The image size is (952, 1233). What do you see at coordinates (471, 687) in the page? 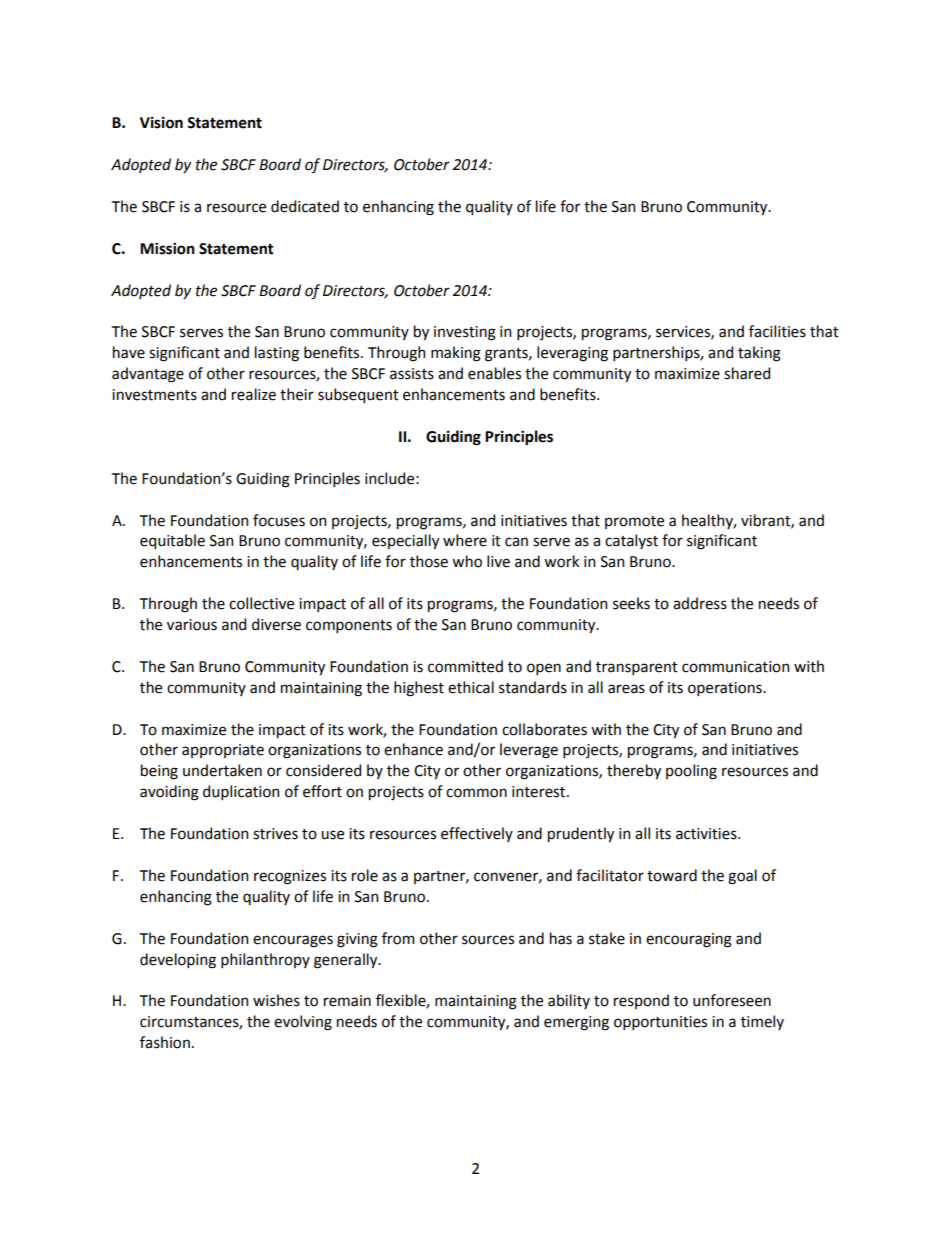
I see `ethical` at bounding box center [471, 687].
